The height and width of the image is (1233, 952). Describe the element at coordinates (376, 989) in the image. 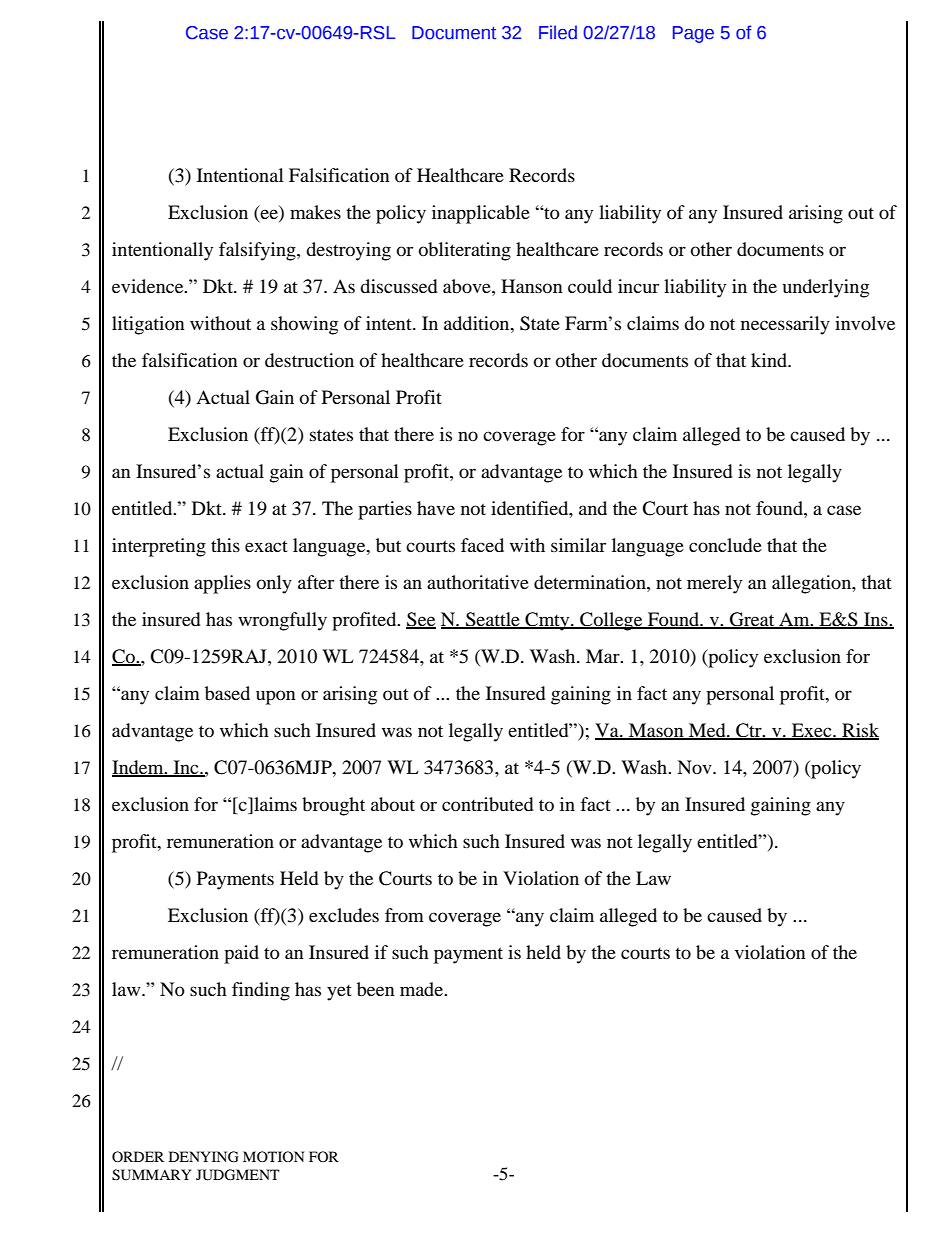

I see `been` at that location.
